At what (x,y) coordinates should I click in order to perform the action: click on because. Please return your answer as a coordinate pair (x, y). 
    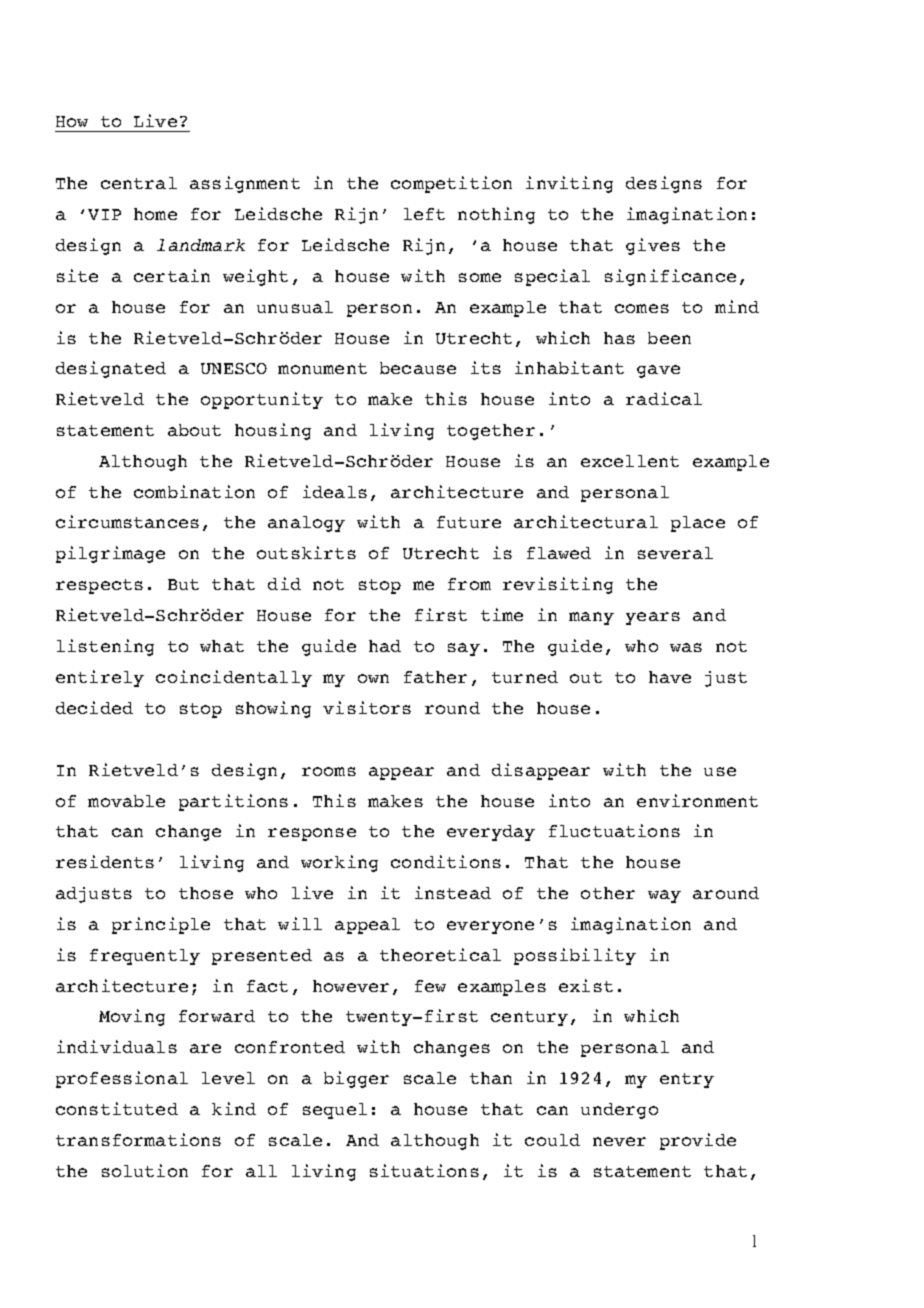
    Looking at the image, I should click on (418, 368).
